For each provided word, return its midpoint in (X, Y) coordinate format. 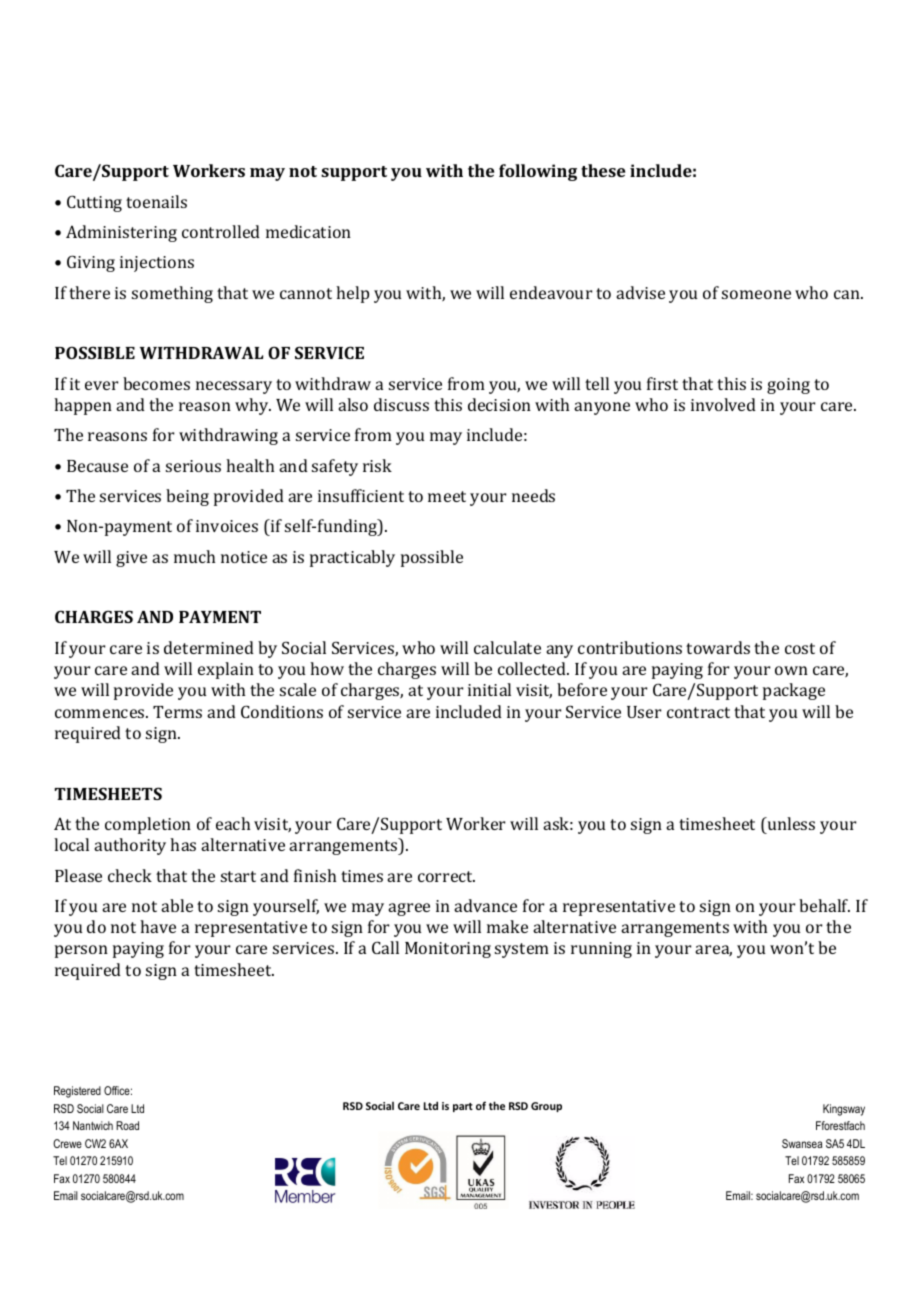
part (463, 1107)
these (603, 170)
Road (127, 1125)
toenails (156, 201)
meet (447, 496)
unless (790, 823)
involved (723, 404)
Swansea (802, 1143)
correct (446, 876)
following (538, 172)
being (187, 497)
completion (148, 825)
